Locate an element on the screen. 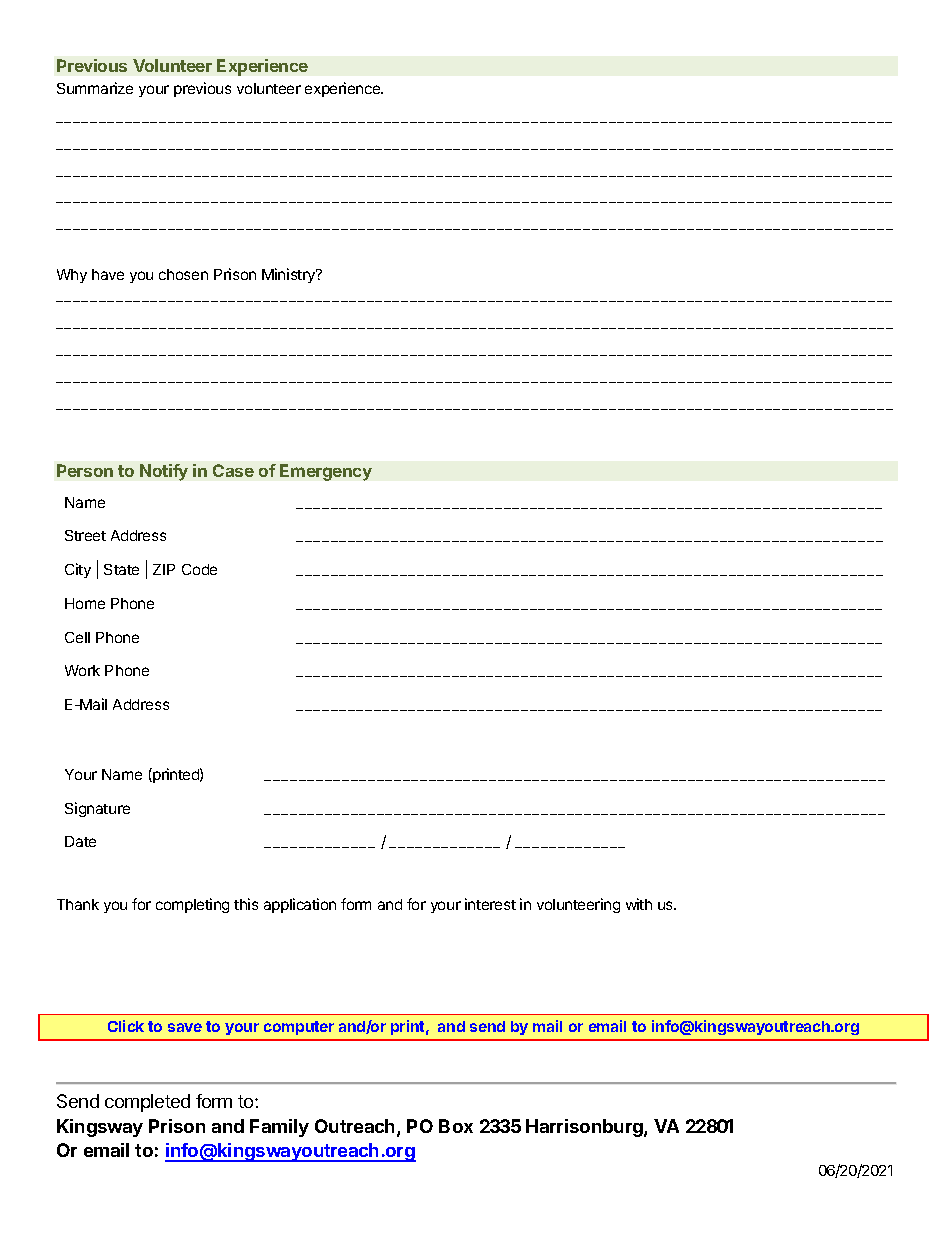 This screenshot has height=1233, width=952. with is located at coordinates (639, 904).
